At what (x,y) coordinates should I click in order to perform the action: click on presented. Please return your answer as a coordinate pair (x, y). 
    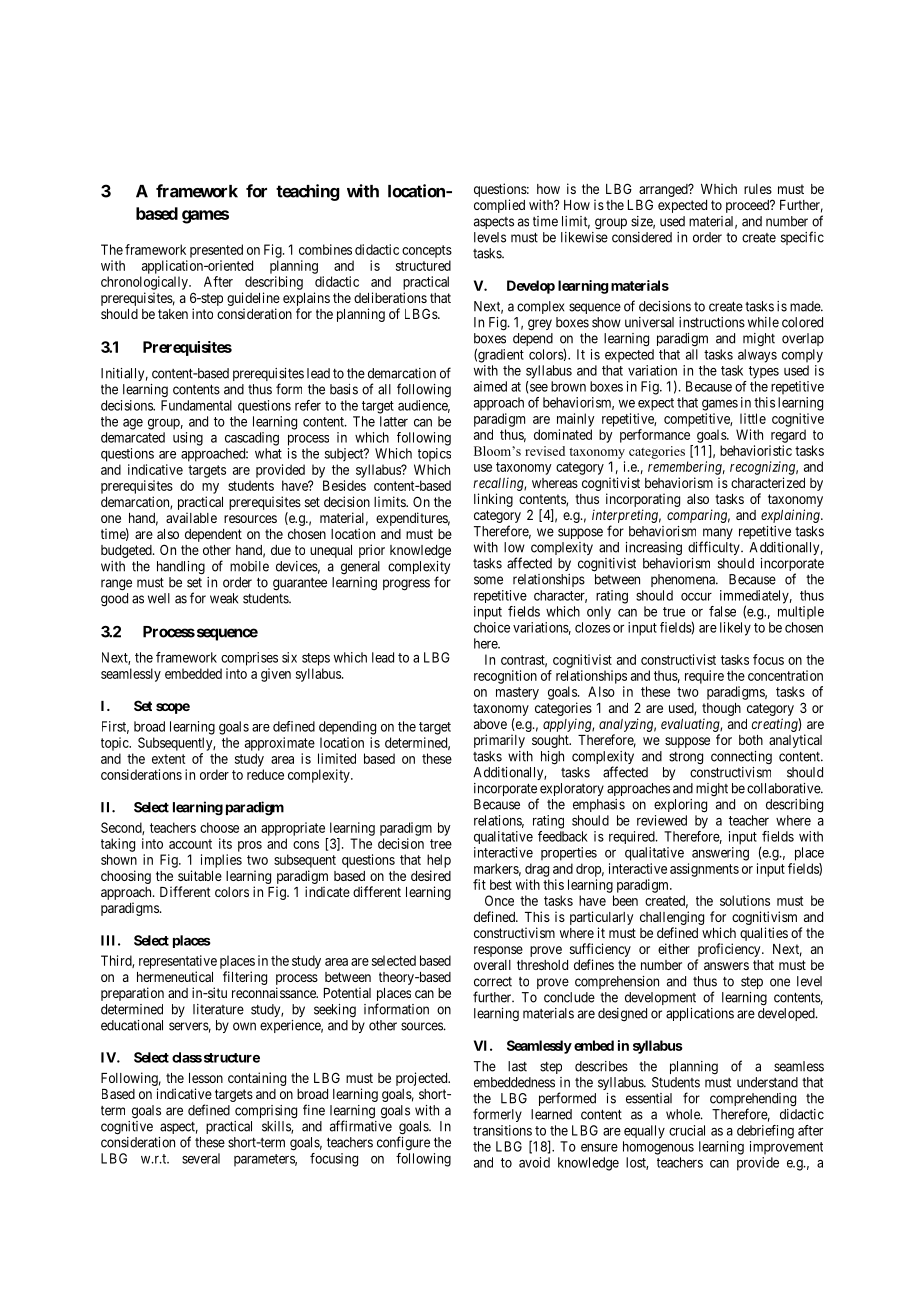
    Looking at the image, I should click on (216, 251).
